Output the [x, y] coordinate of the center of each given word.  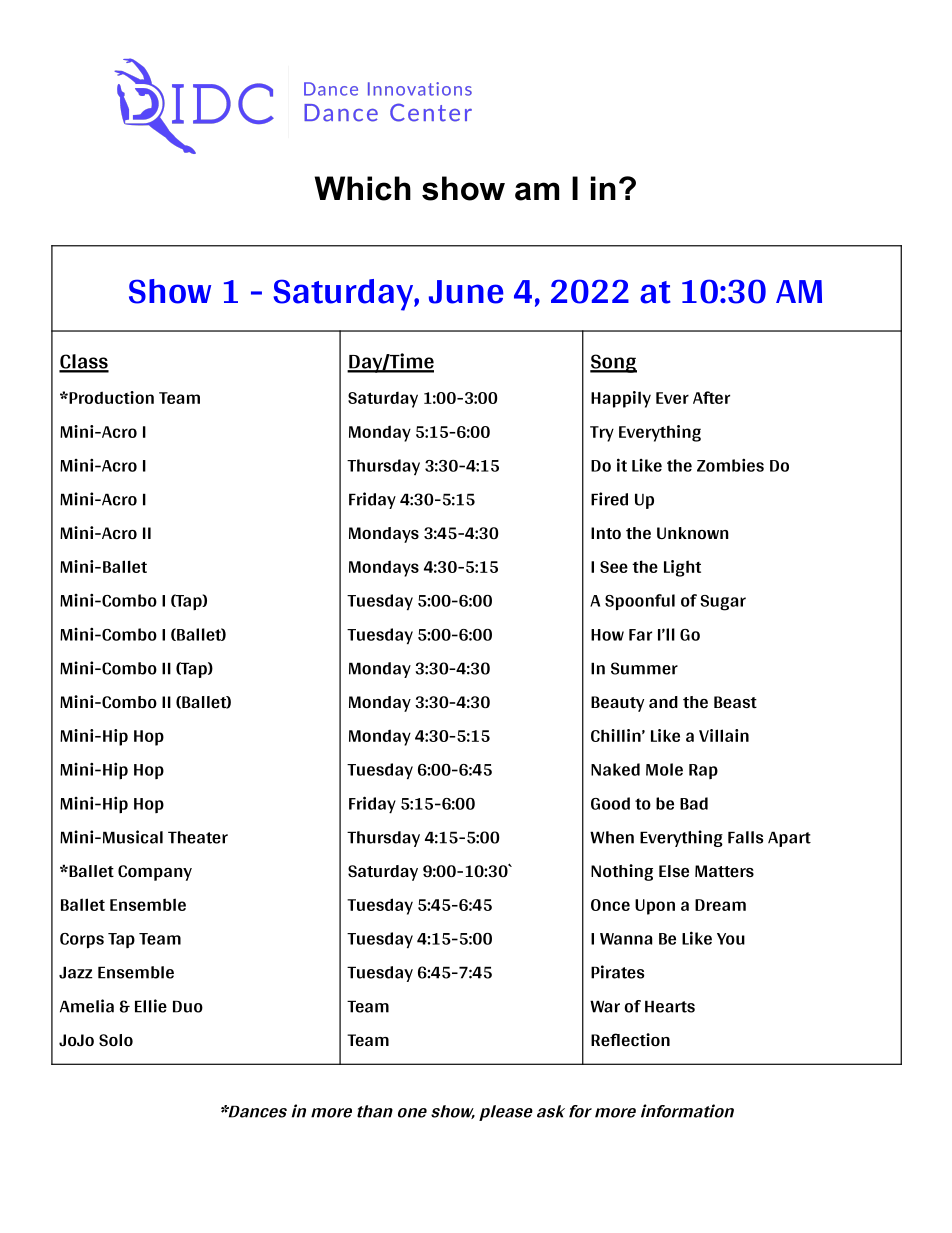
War [605, 1006]
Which [363, 188]
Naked [615, 769]
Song [613, 363]
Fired [609, 499]
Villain [724, 735]
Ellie [151, 1006]
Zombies [730, 465]
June [466, 292]
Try [602, 434]
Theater [198, 837]
